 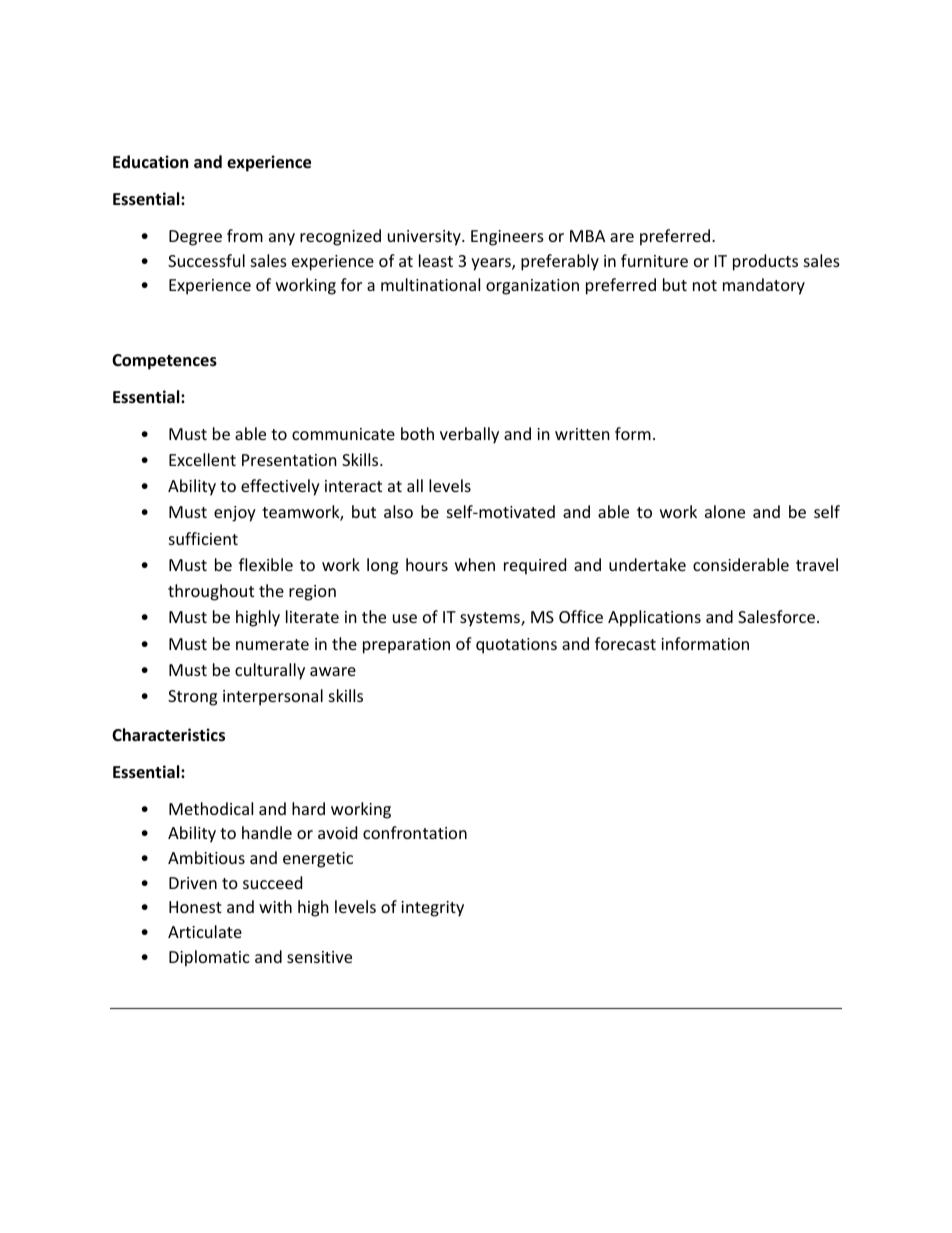 I want to click on Excellent, so click(x=202, y=459).
